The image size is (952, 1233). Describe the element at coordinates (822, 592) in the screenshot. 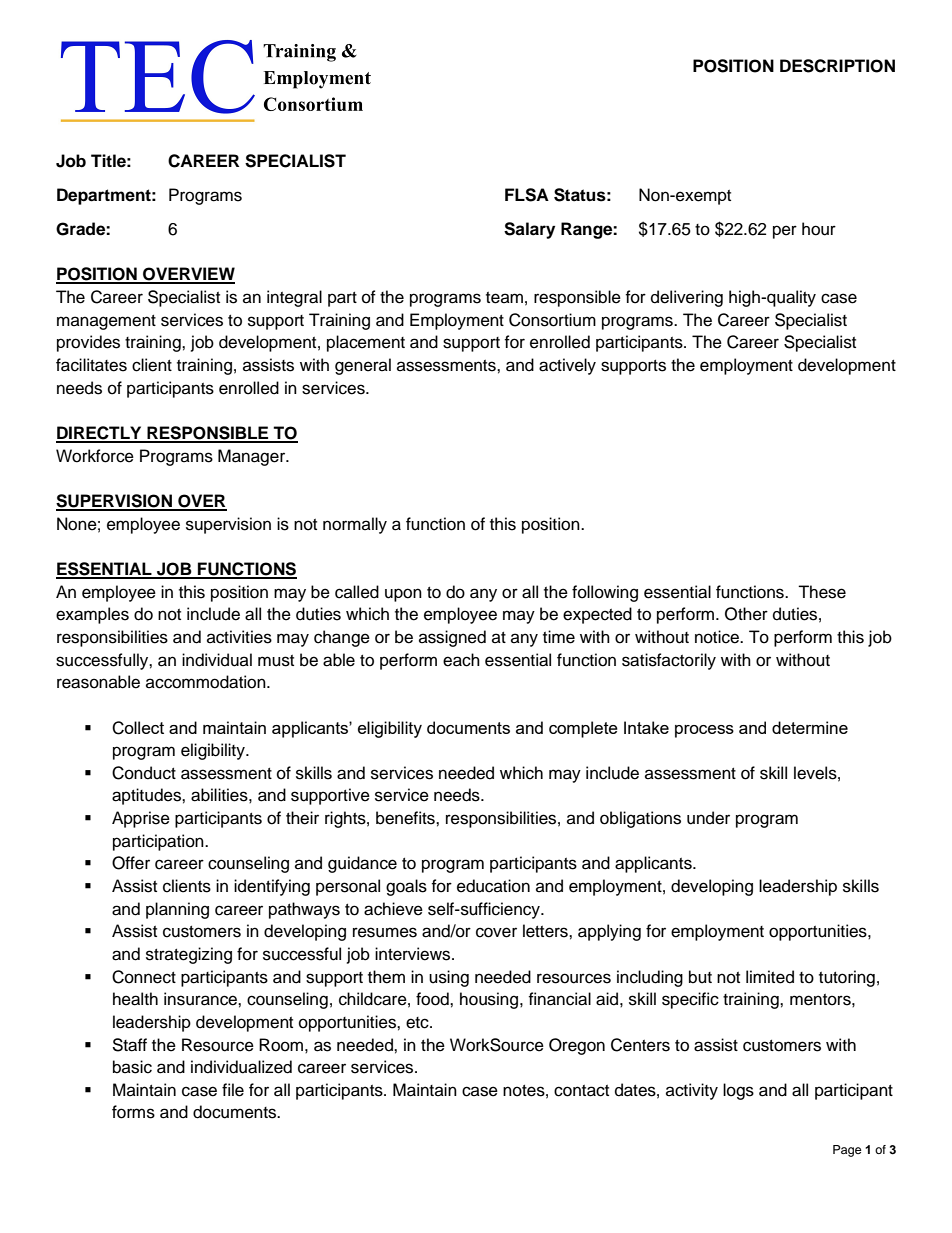

I see `These` at that location.
